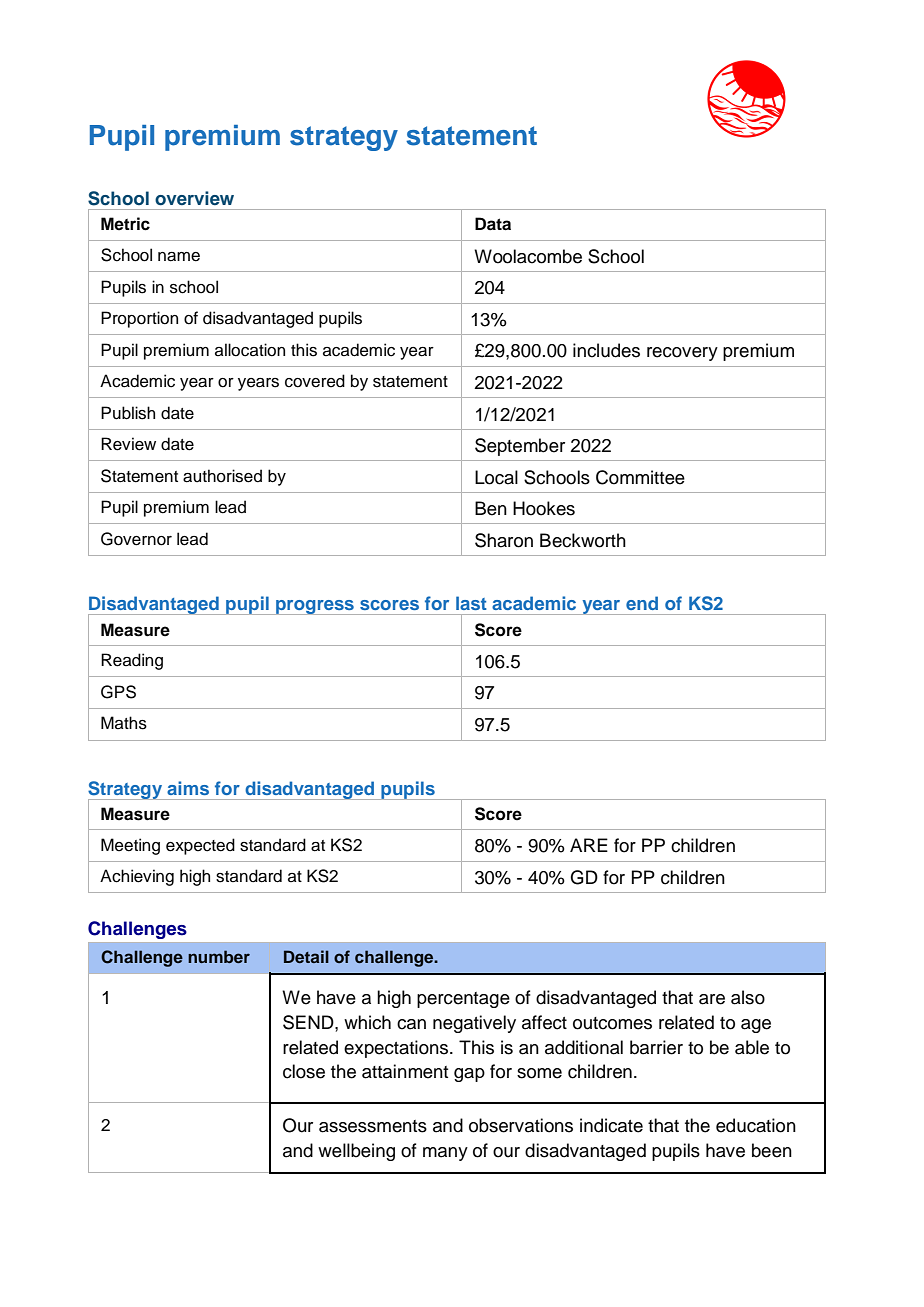  What do you see at coordinates (471, 603) in the page?
I see `last` at bounding box center [471, 603].
